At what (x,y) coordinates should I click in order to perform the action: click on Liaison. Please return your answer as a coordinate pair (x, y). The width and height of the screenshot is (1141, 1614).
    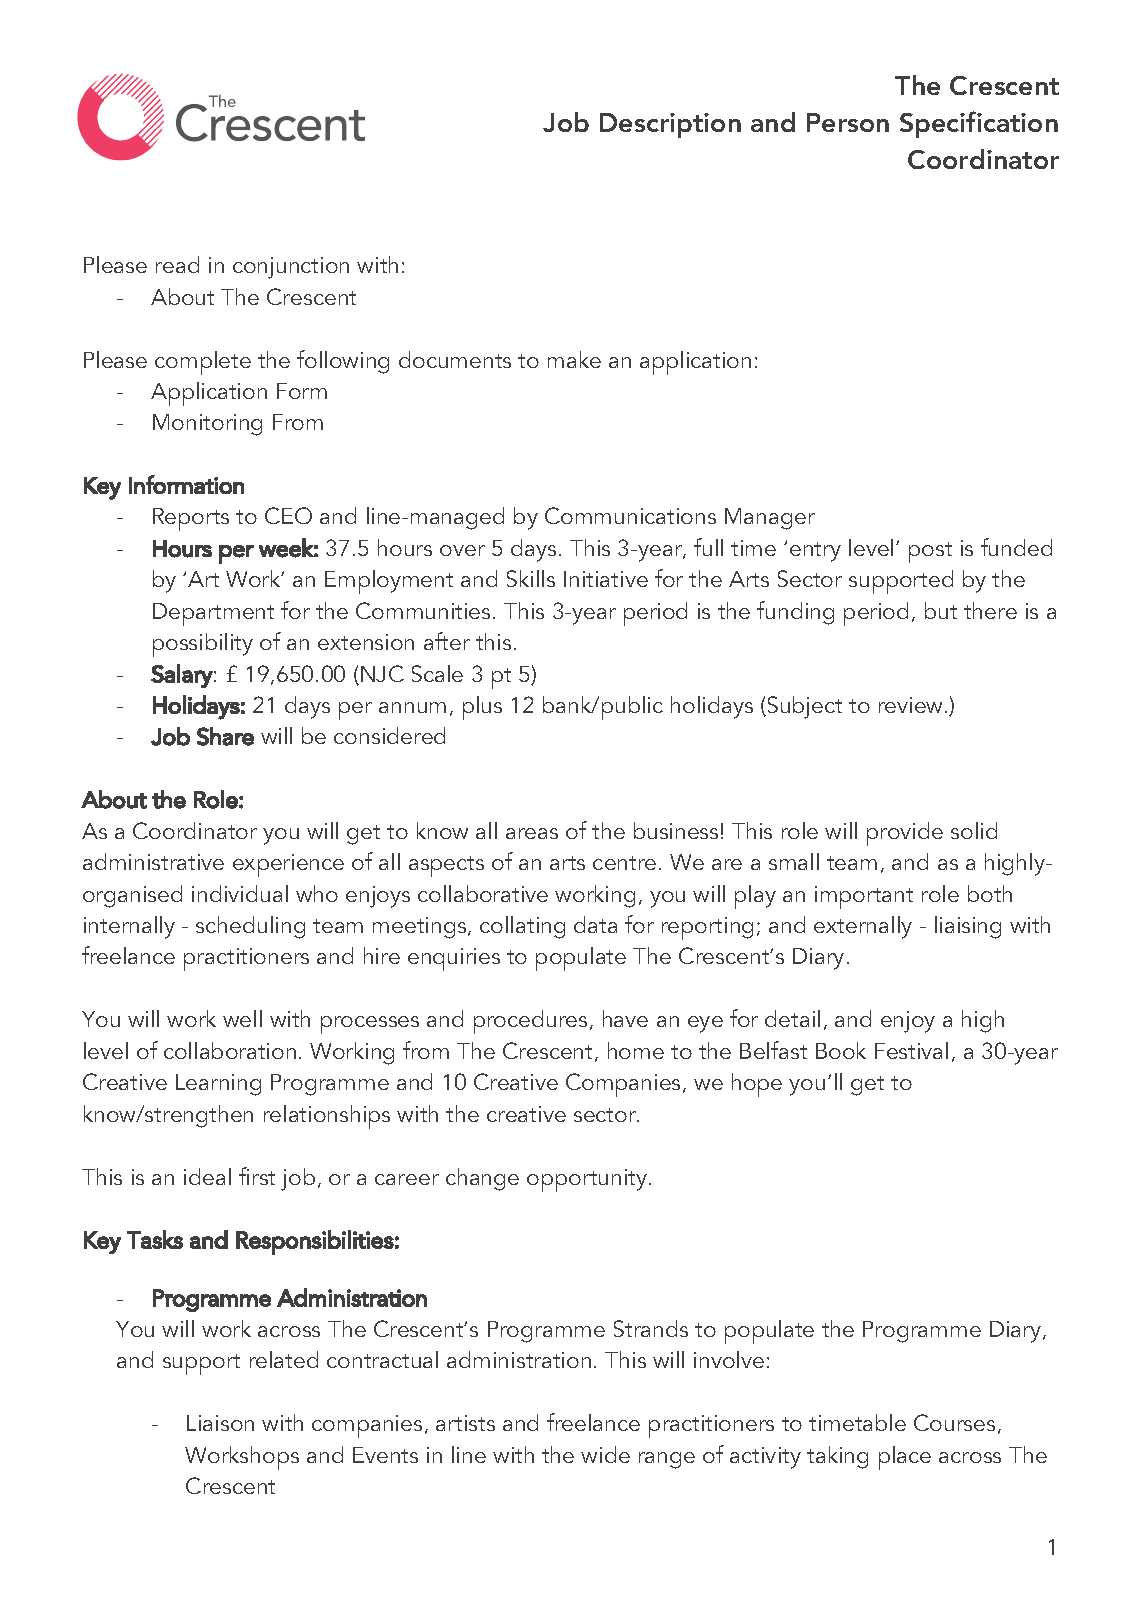
    Looking at the image, I should click on (220, 1423).
